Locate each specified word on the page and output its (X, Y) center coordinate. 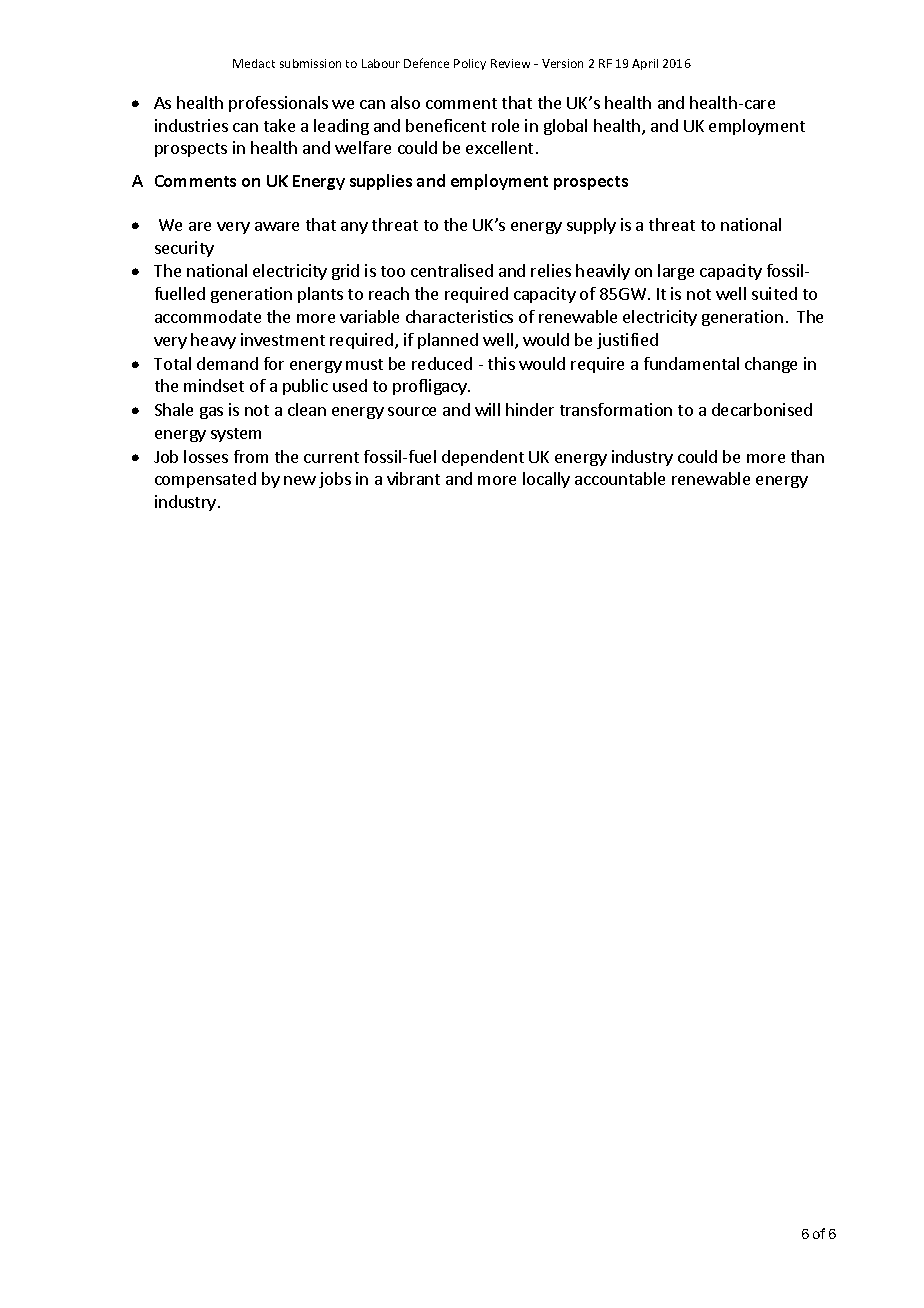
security (184, 249)
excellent (499, 147)
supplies (381, 182)
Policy (470, 64)
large (676, 272)
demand (227, 363)
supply (591, 226)
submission (310, 63)
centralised (452, 270)
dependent (483, 458)
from (251, 456)
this (501, 363)
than (807, 456)
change (771, 365)
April (645, 64)
